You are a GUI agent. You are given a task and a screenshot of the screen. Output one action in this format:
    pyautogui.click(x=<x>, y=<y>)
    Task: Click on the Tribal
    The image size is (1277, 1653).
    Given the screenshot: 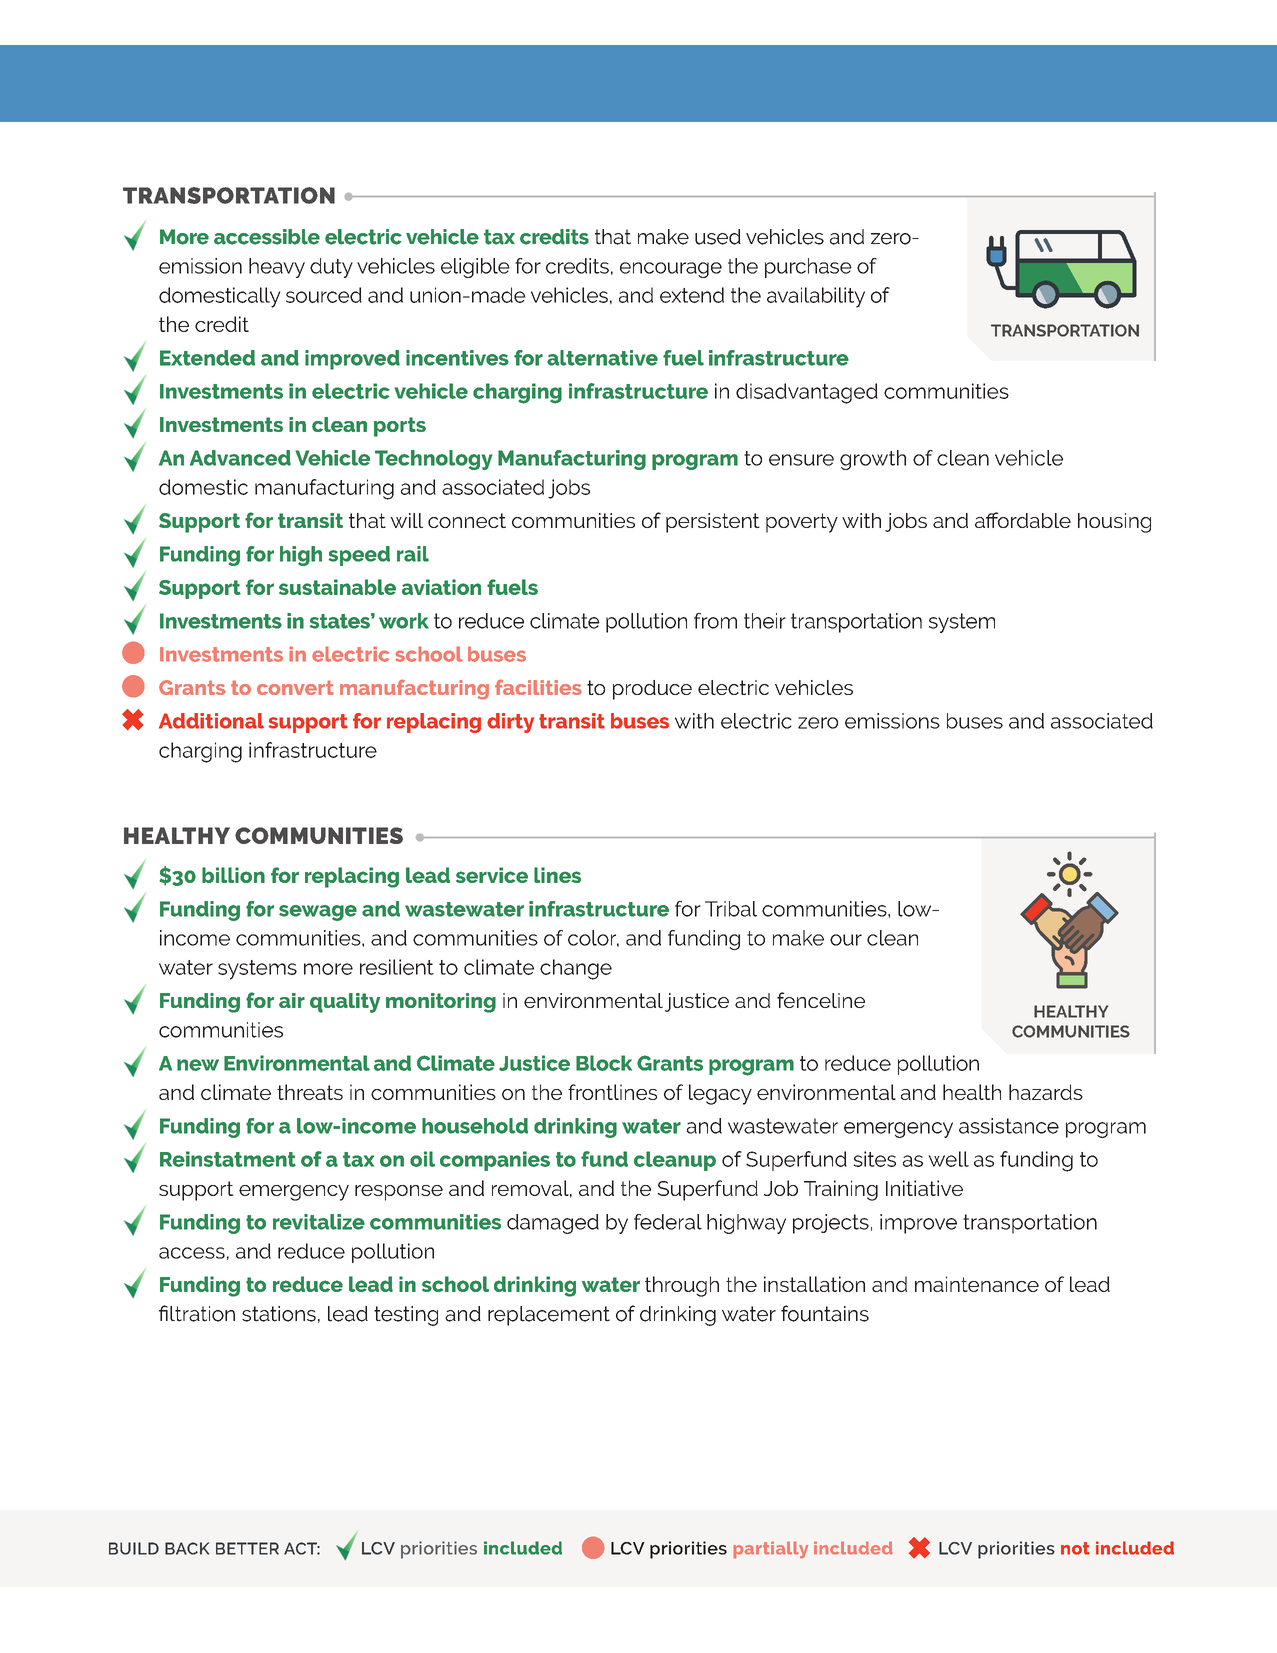 What is the action you would take?
    pyautogui.click(x=731, y=909)
